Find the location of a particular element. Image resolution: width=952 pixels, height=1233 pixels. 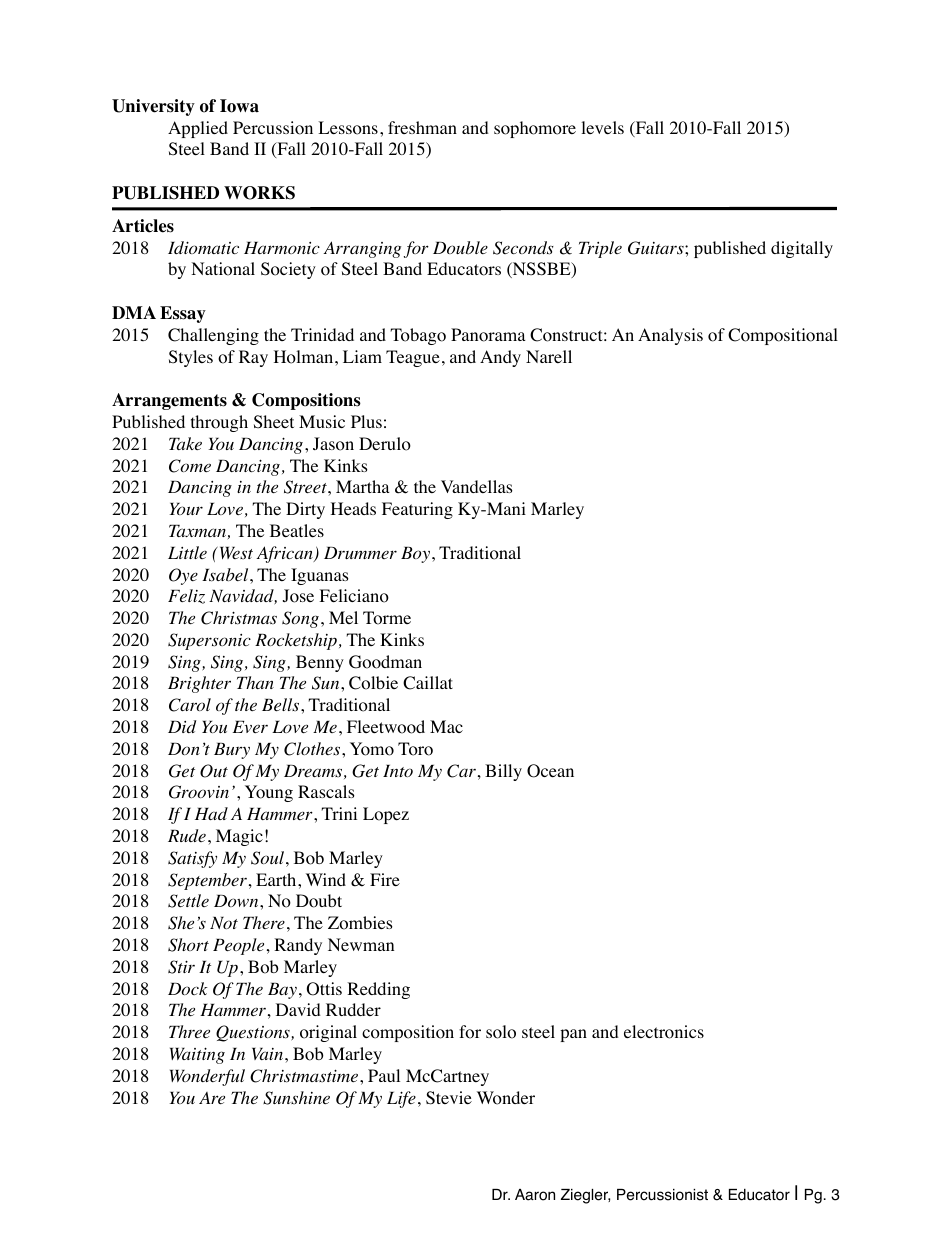

Had is located at coordinates (211, 813).
